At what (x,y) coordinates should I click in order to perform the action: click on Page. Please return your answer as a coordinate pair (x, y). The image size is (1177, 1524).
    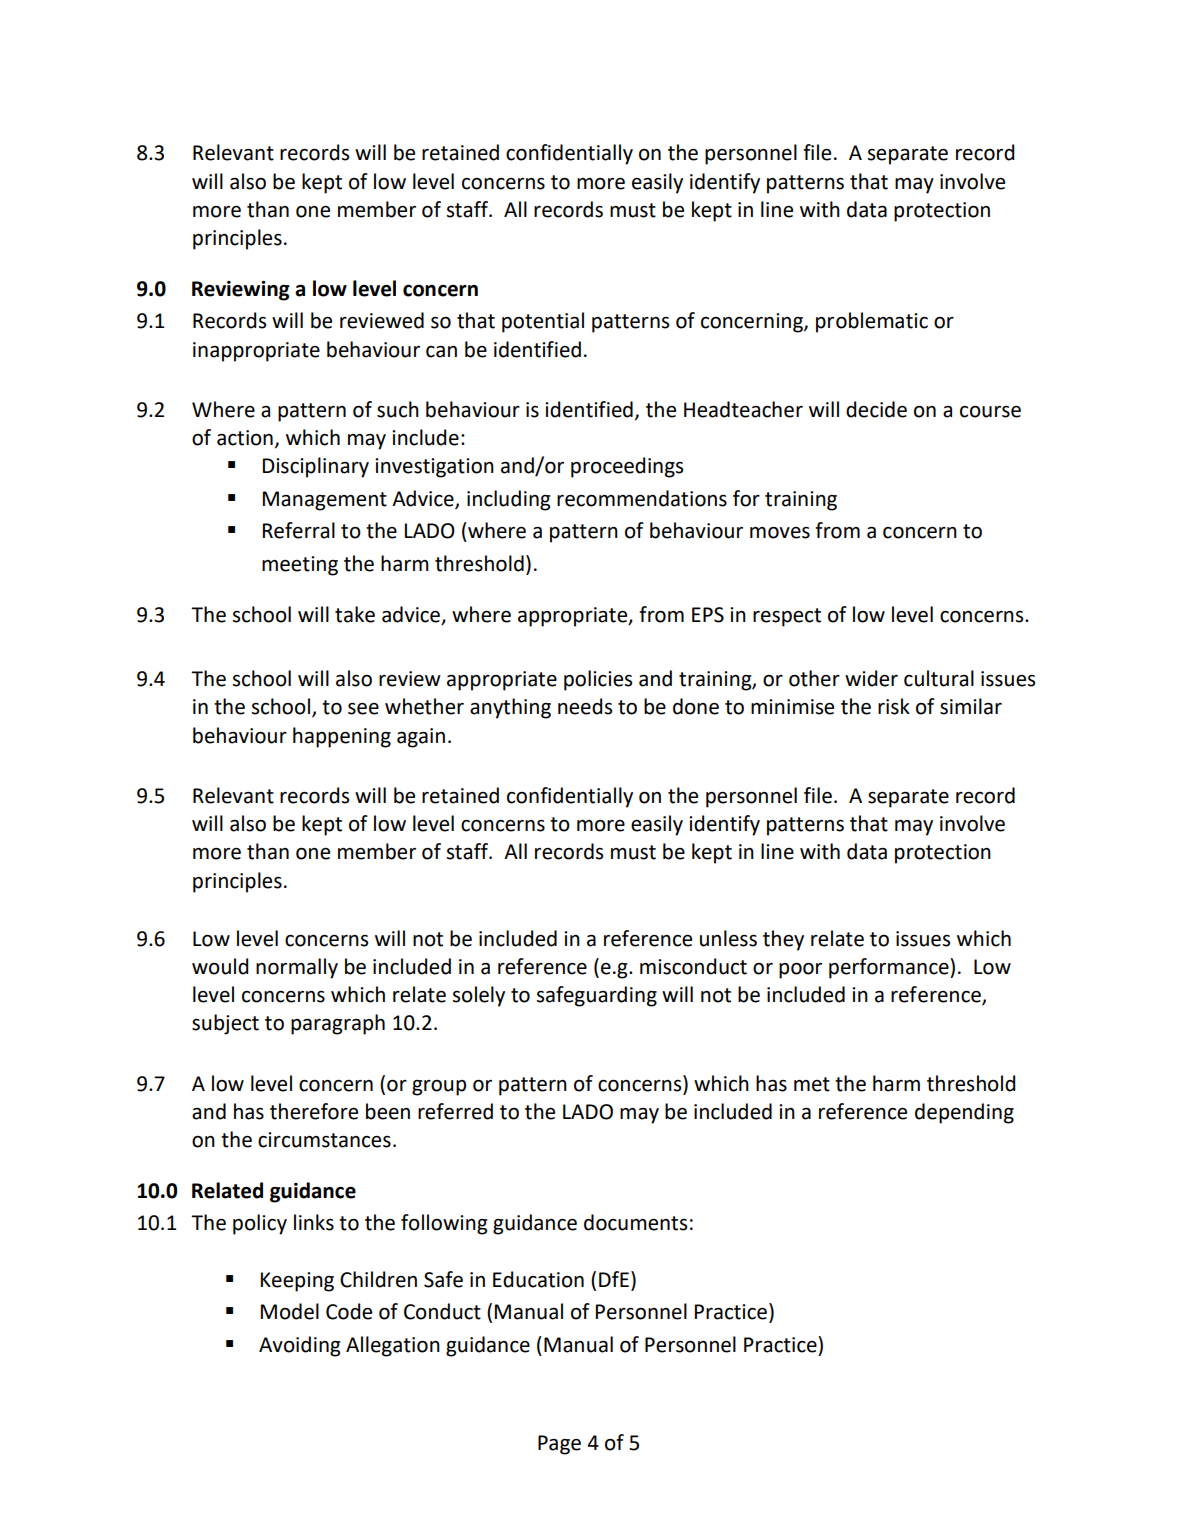
    Looking at the image, I should click on (559, 1445).
